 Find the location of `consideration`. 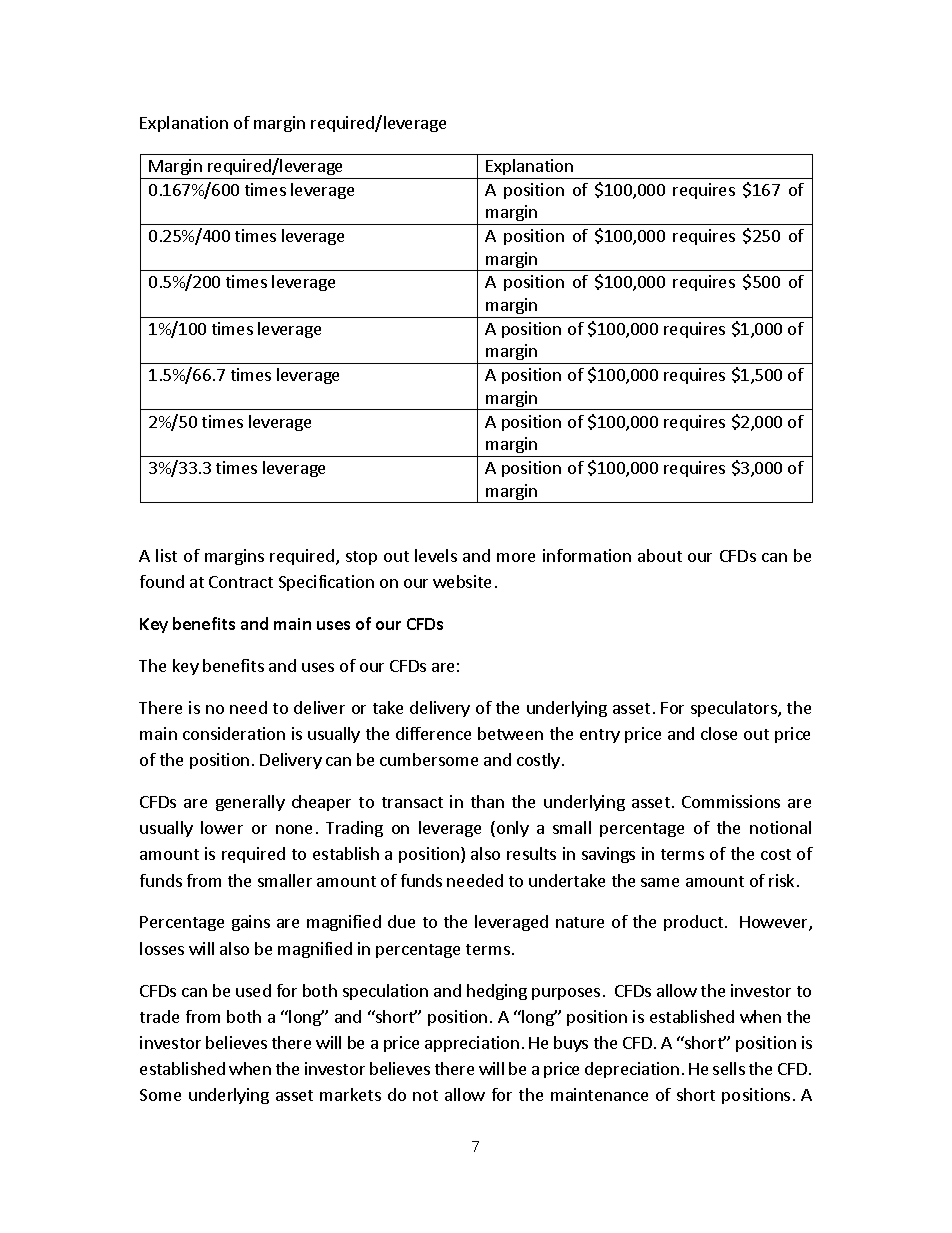

consideration is located at coordinates (234, 733).
